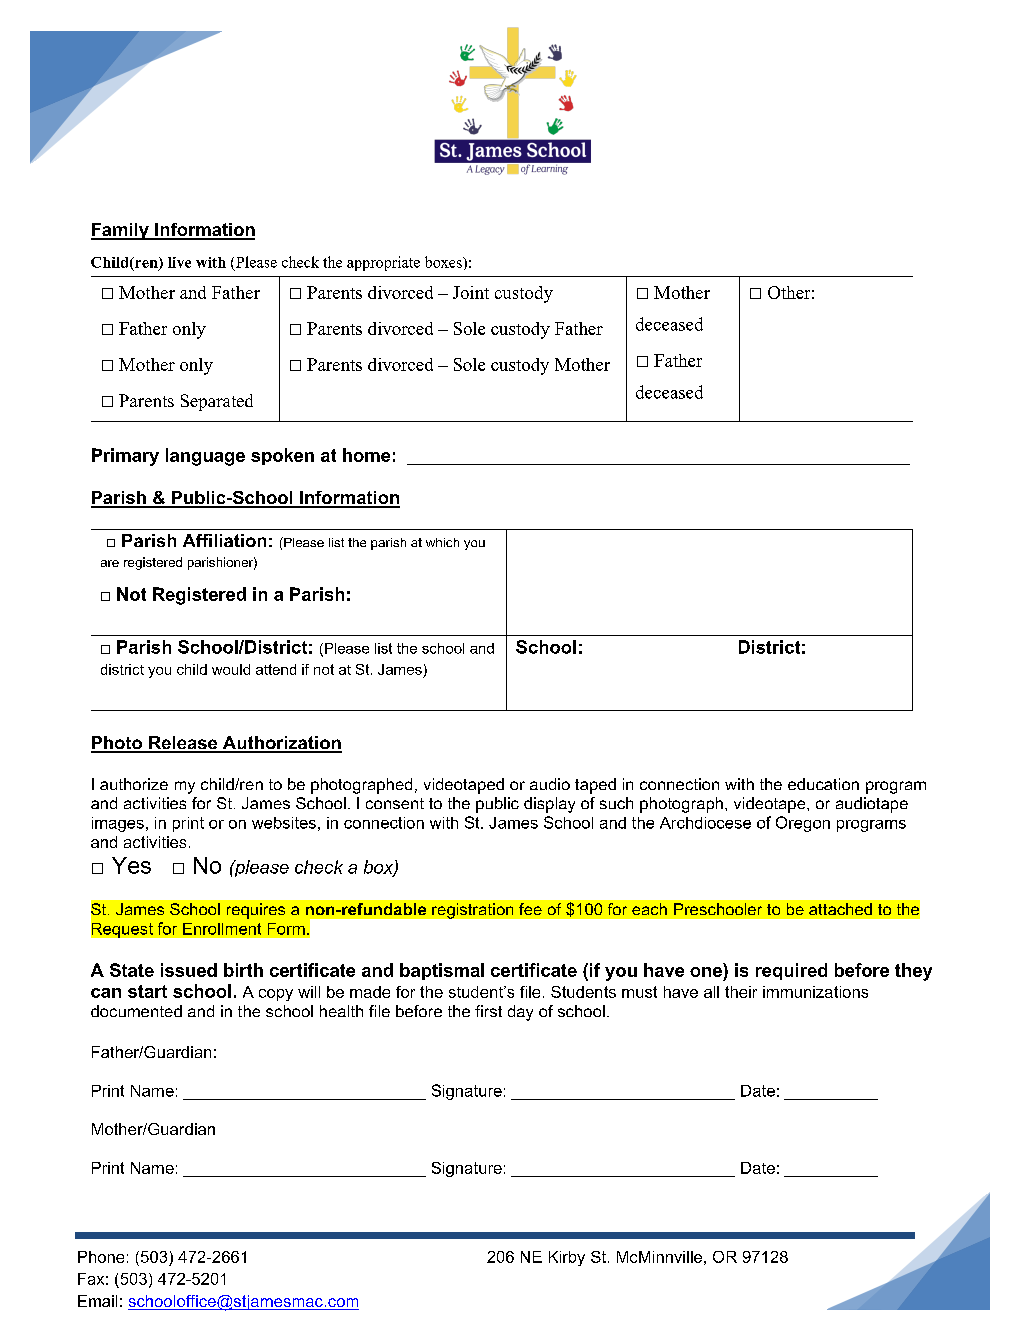 Image resolution: width=1026 pixels, height=1327 pixels. Describe the element at coordinates (444, 262) in the page. I see `boxes` at that location.
